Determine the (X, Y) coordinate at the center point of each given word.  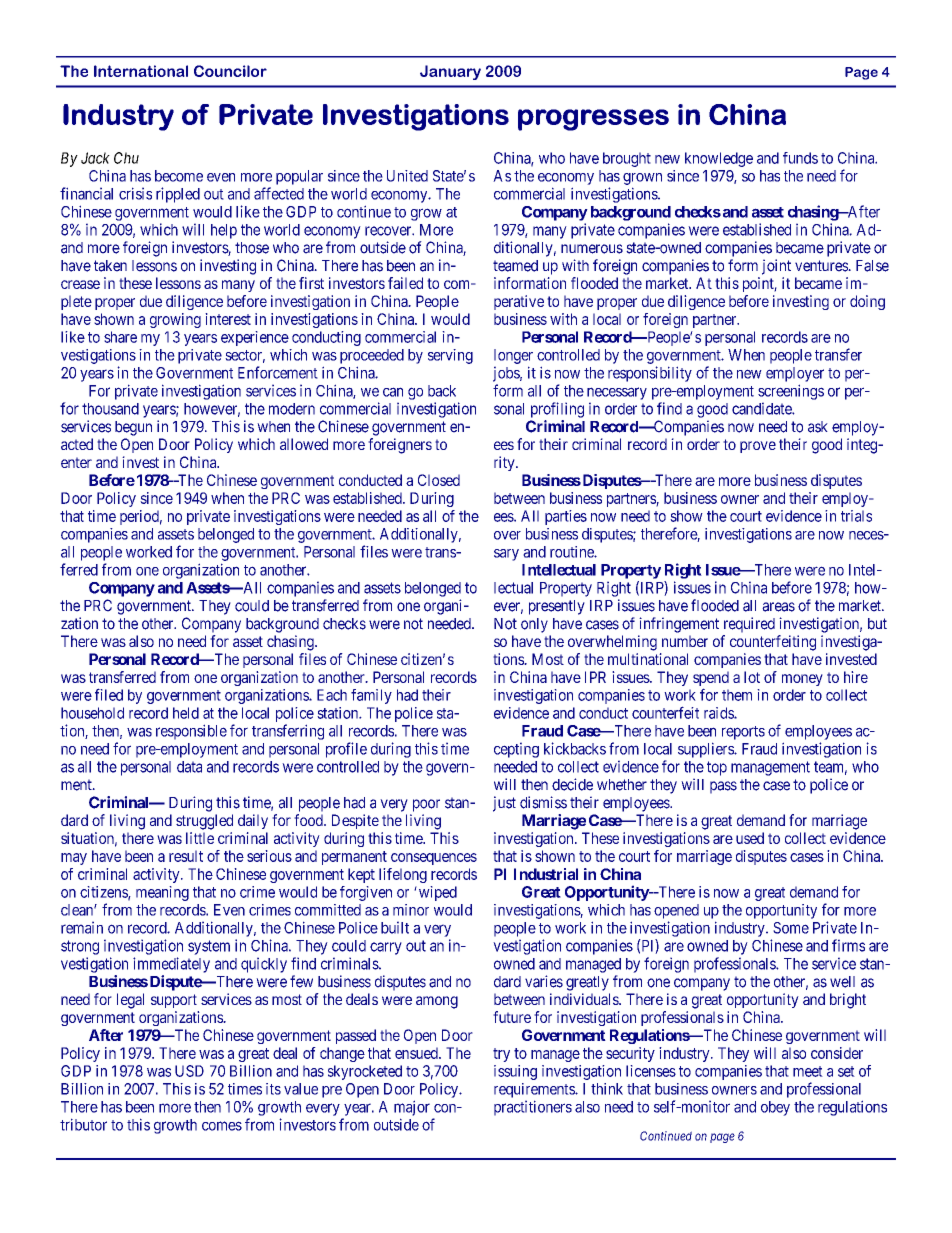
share (120, 337)
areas (778, 607)
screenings (791, 392)
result (186, 856)
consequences (434, 859)
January (450, 72)
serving (450, 356)
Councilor (230, 71)
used (750, 838)
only (534, 625)
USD (189, 1071)
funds (800, 158)
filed (109, 694)
